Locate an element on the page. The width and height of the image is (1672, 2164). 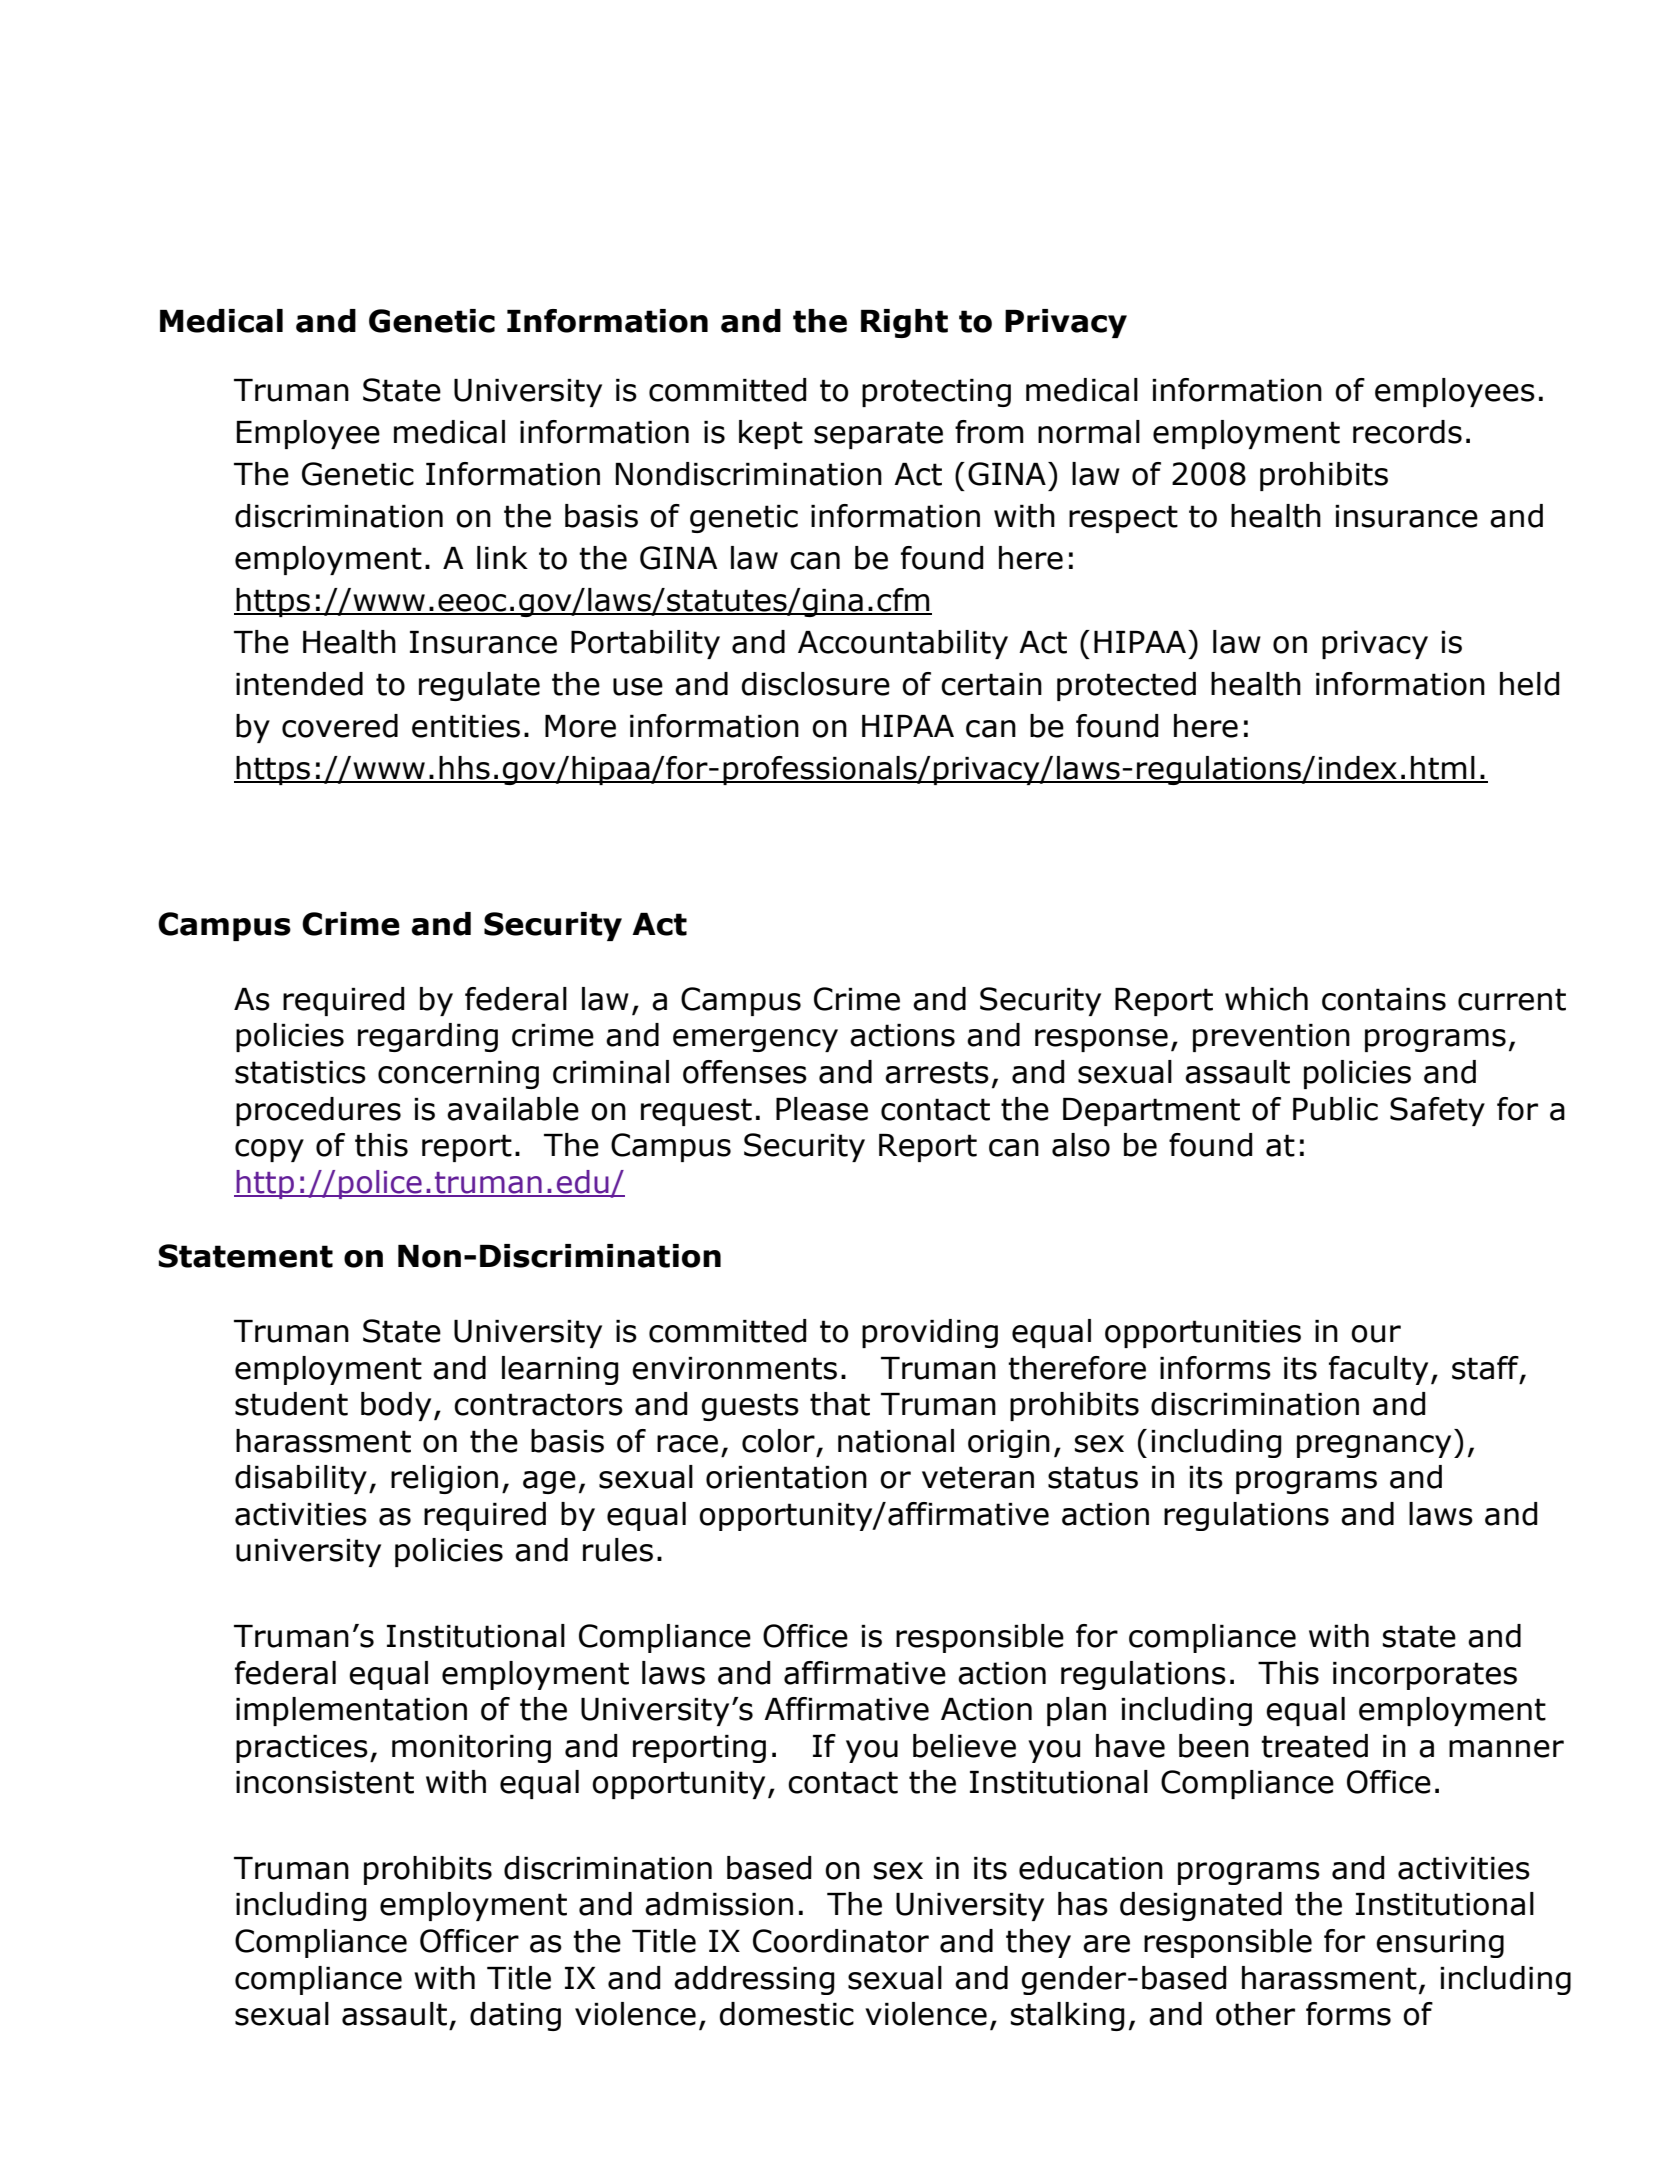
available is located at coordinates (513, 1109).
